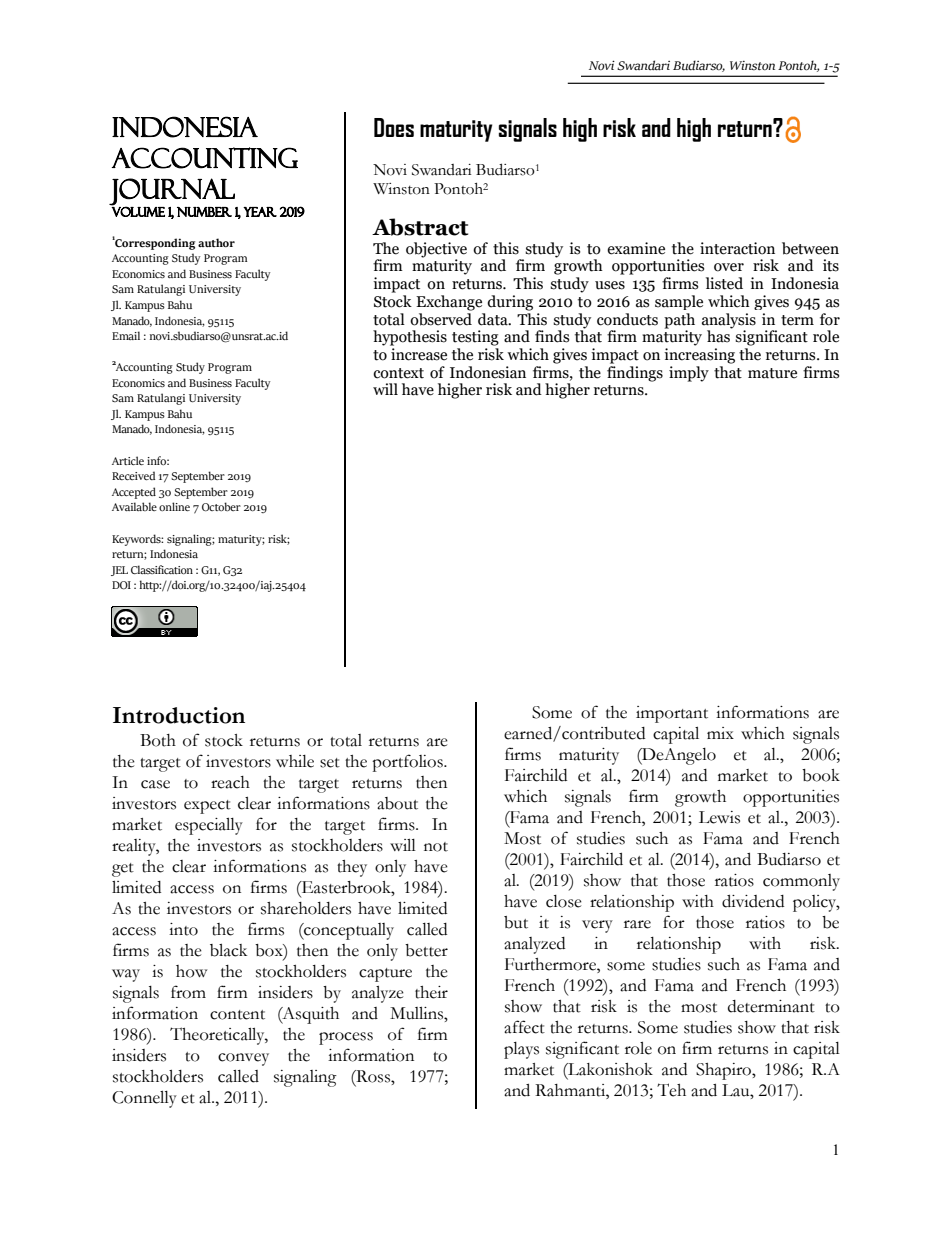 This page has height=1233, width=952. Describe the element at coordinates (204, 212) in the page. I see `NUMBER` at that location.
